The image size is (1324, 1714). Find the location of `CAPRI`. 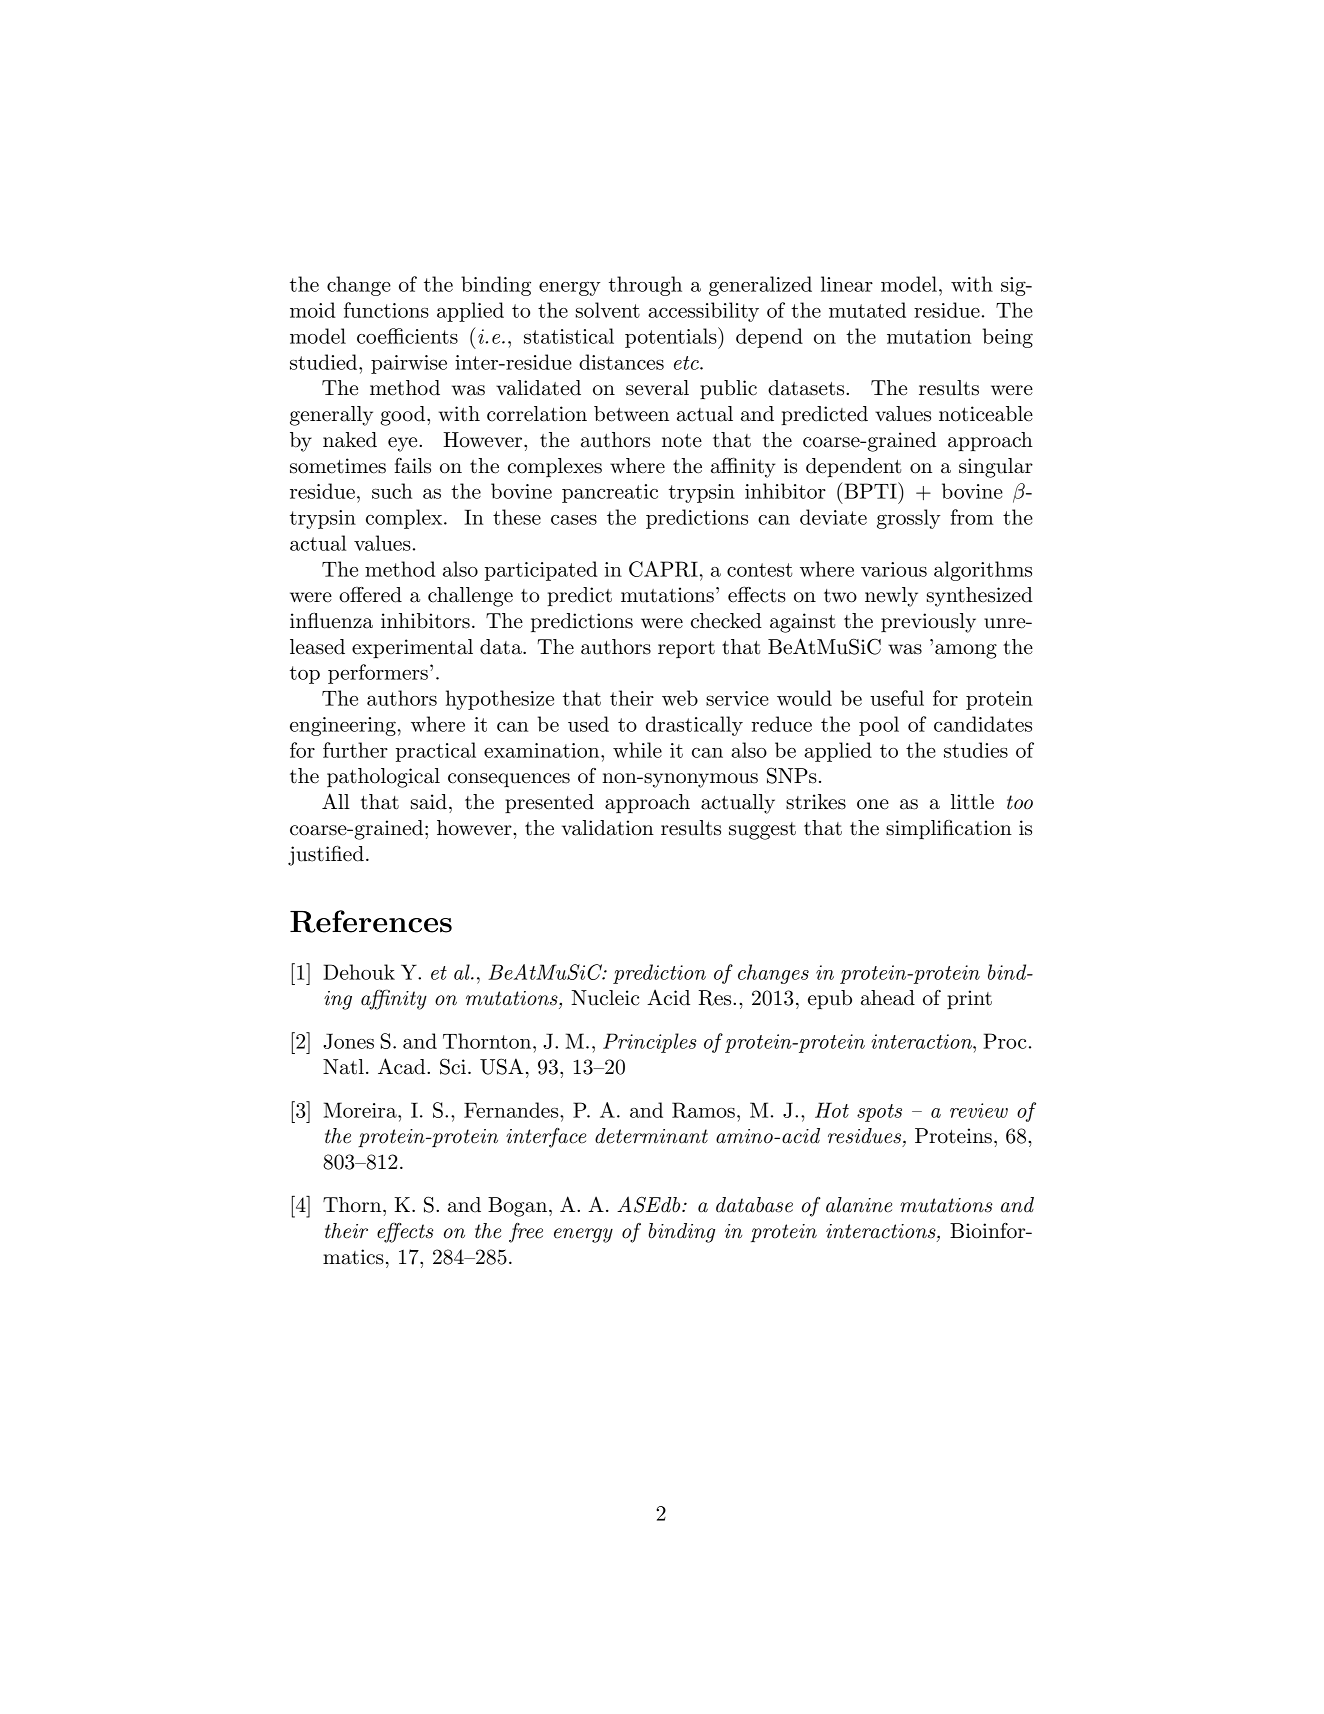

CAPRI is located at coordinates (663, 569).
